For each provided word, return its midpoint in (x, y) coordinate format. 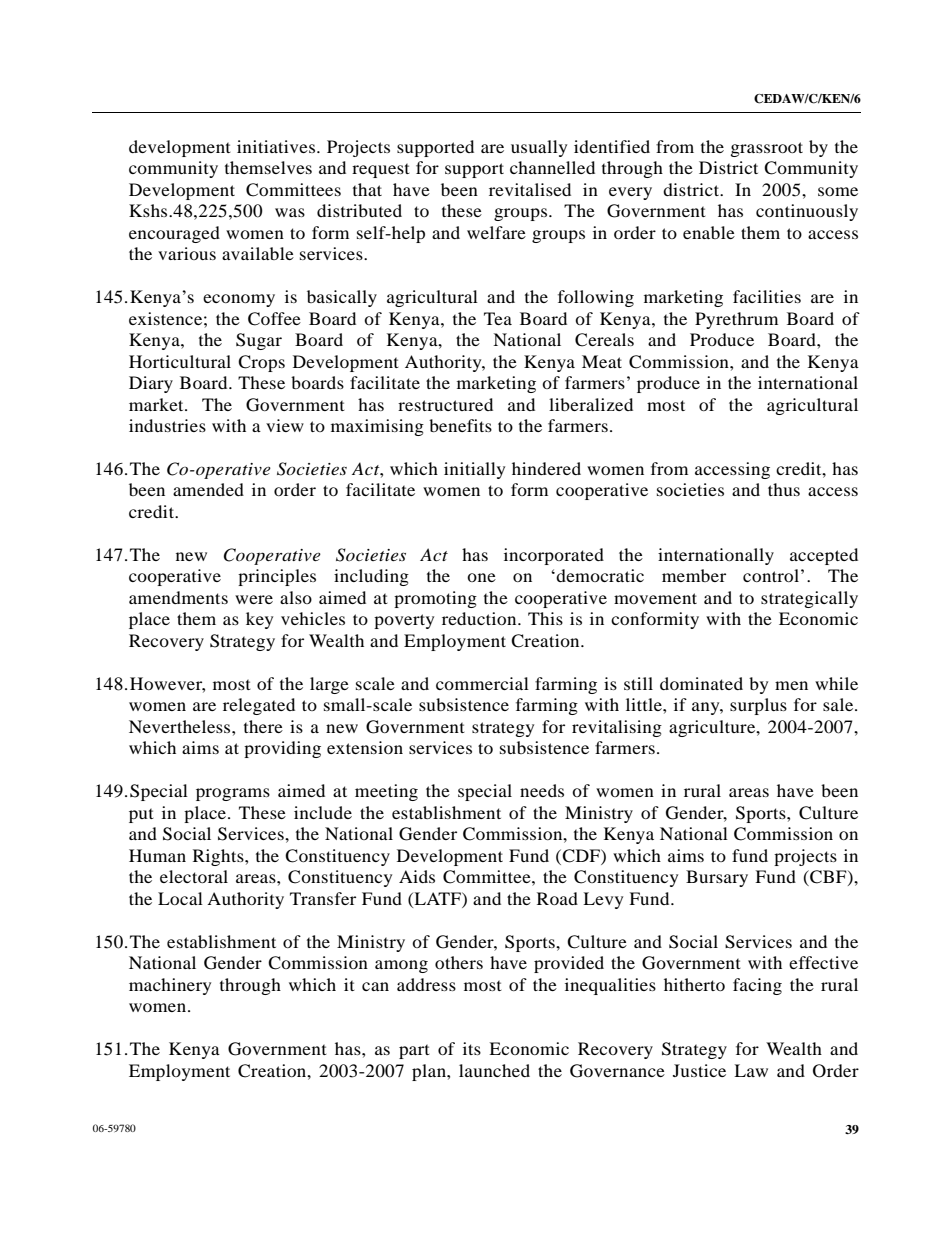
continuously (807, 212)
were (254, 599)
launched (494, 1070)
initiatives (276, 146)
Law (751, 1070)
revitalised (530, 189)
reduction (480, 618)
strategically (809, 599)
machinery (170, 986)
